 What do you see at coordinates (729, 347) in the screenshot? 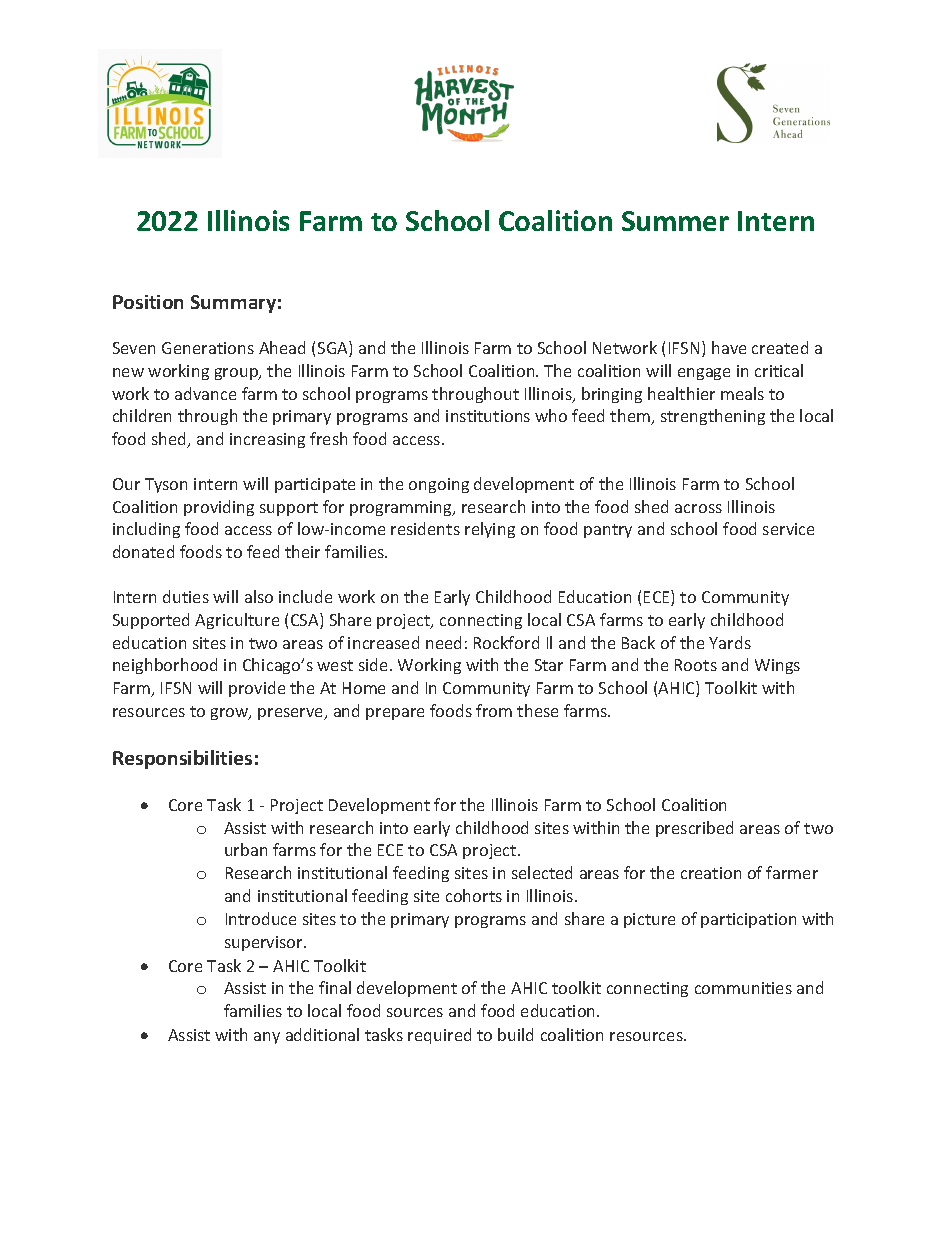
I see `have` at bounding box center [729, 347].
